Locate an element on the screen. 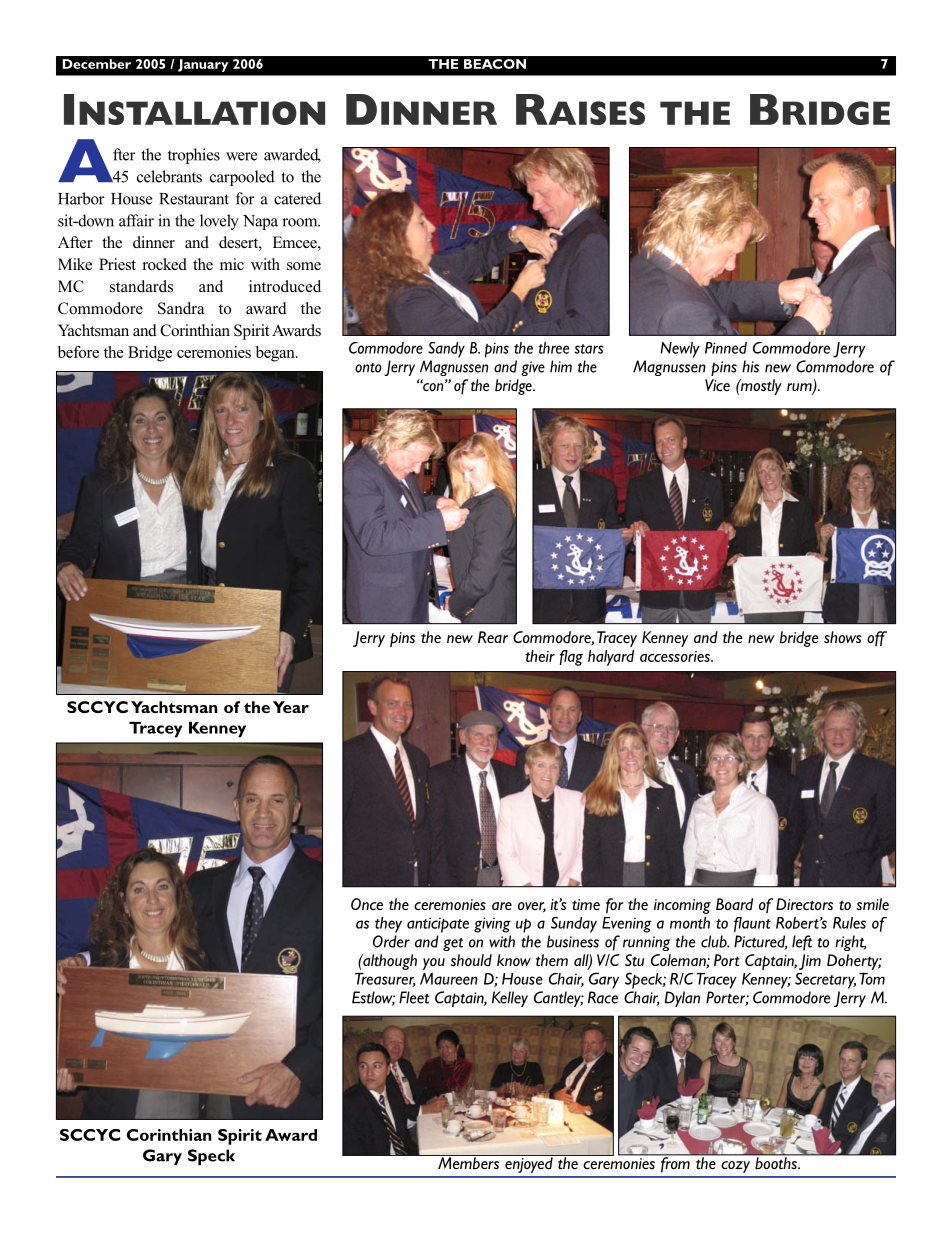 This screenshot has width=952, height=1233. shows is located at coordinates (843, 637).
